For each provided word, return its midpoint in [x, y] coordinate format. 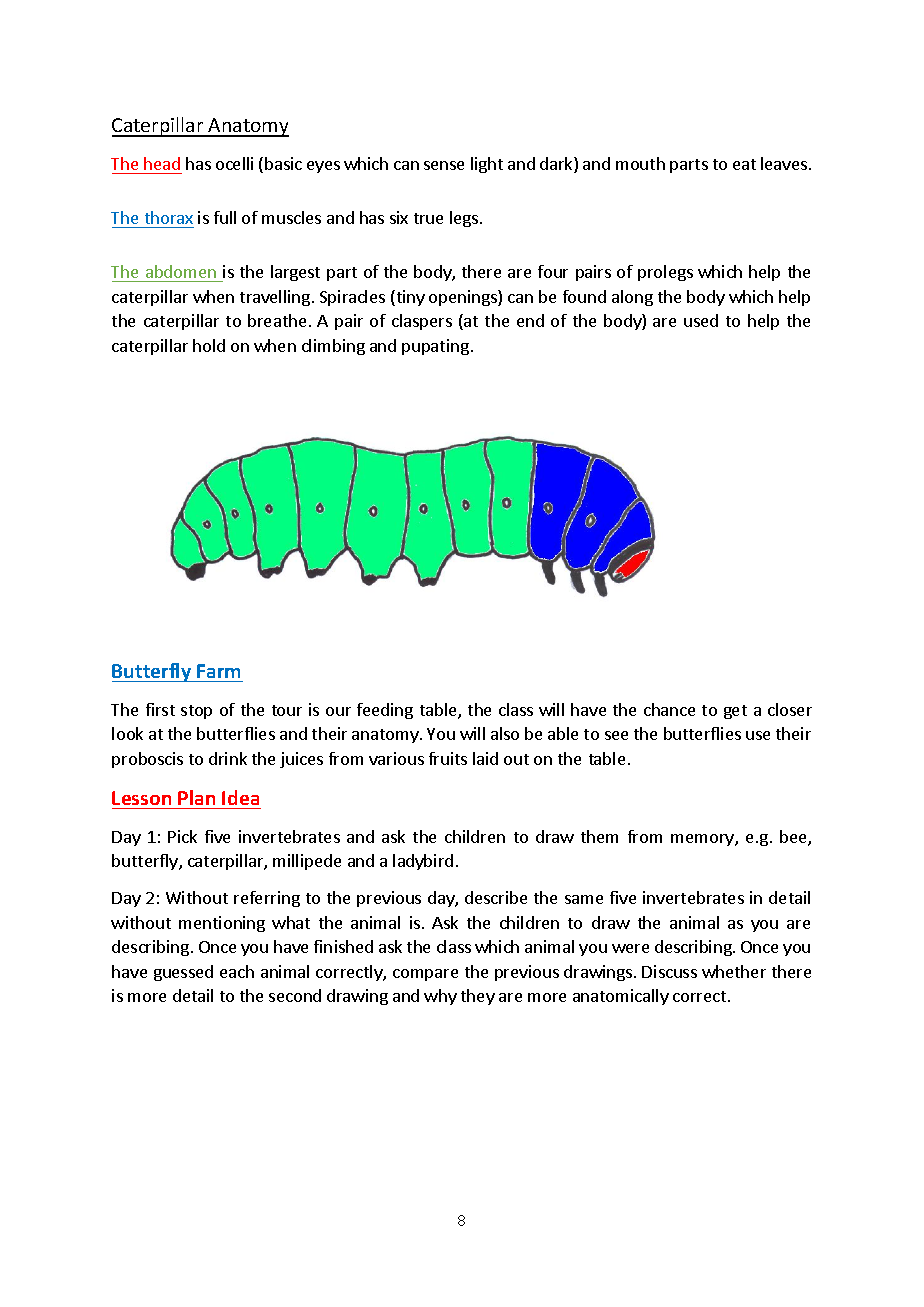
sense [444, 165]
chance [669, 709]
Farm [218, 671]
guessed [183, 973]
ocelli [234, 163]
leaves [784, 163]
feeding [385, 711]
